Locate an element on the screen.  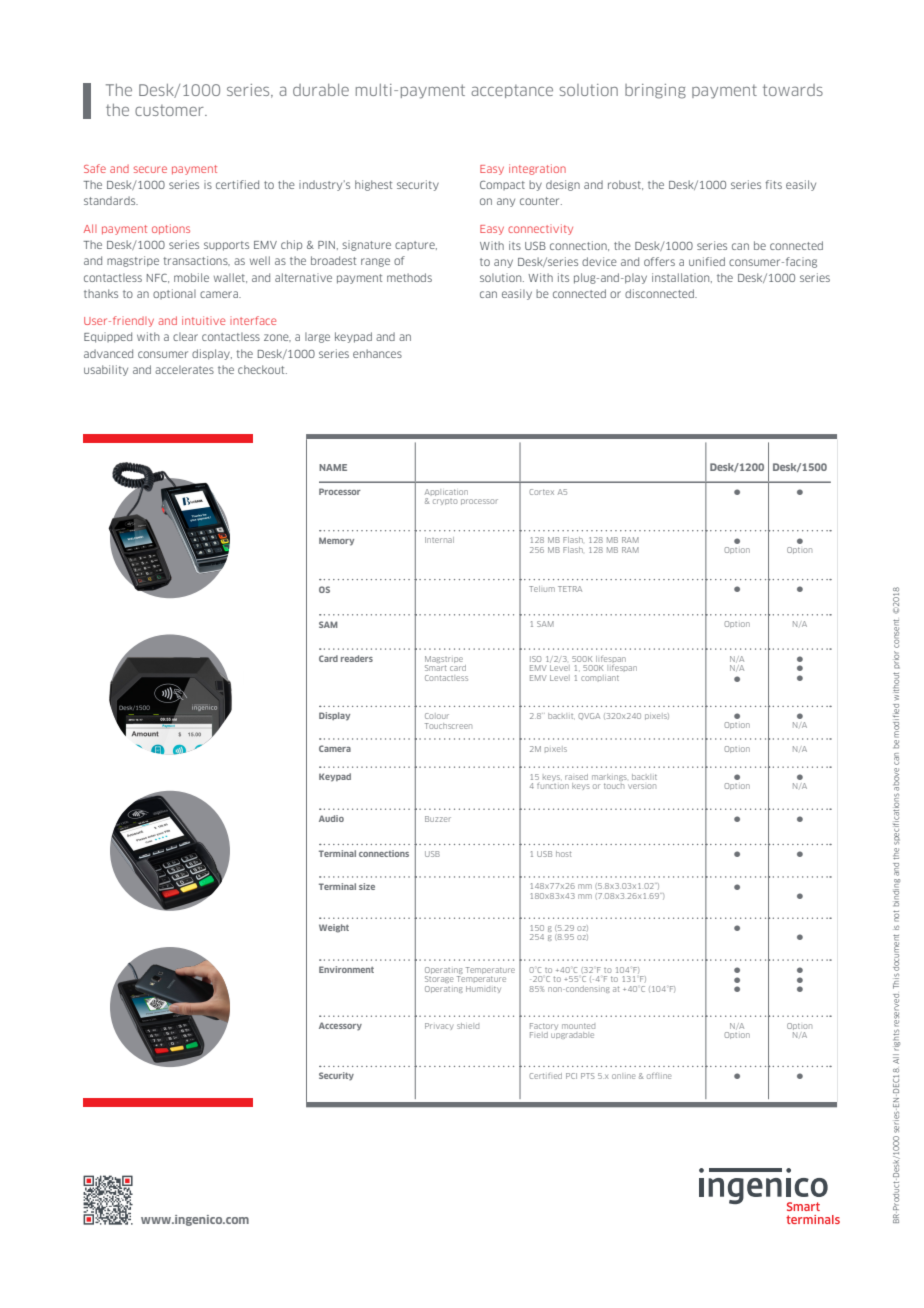
Audio is located at coordinates (331, 818).
